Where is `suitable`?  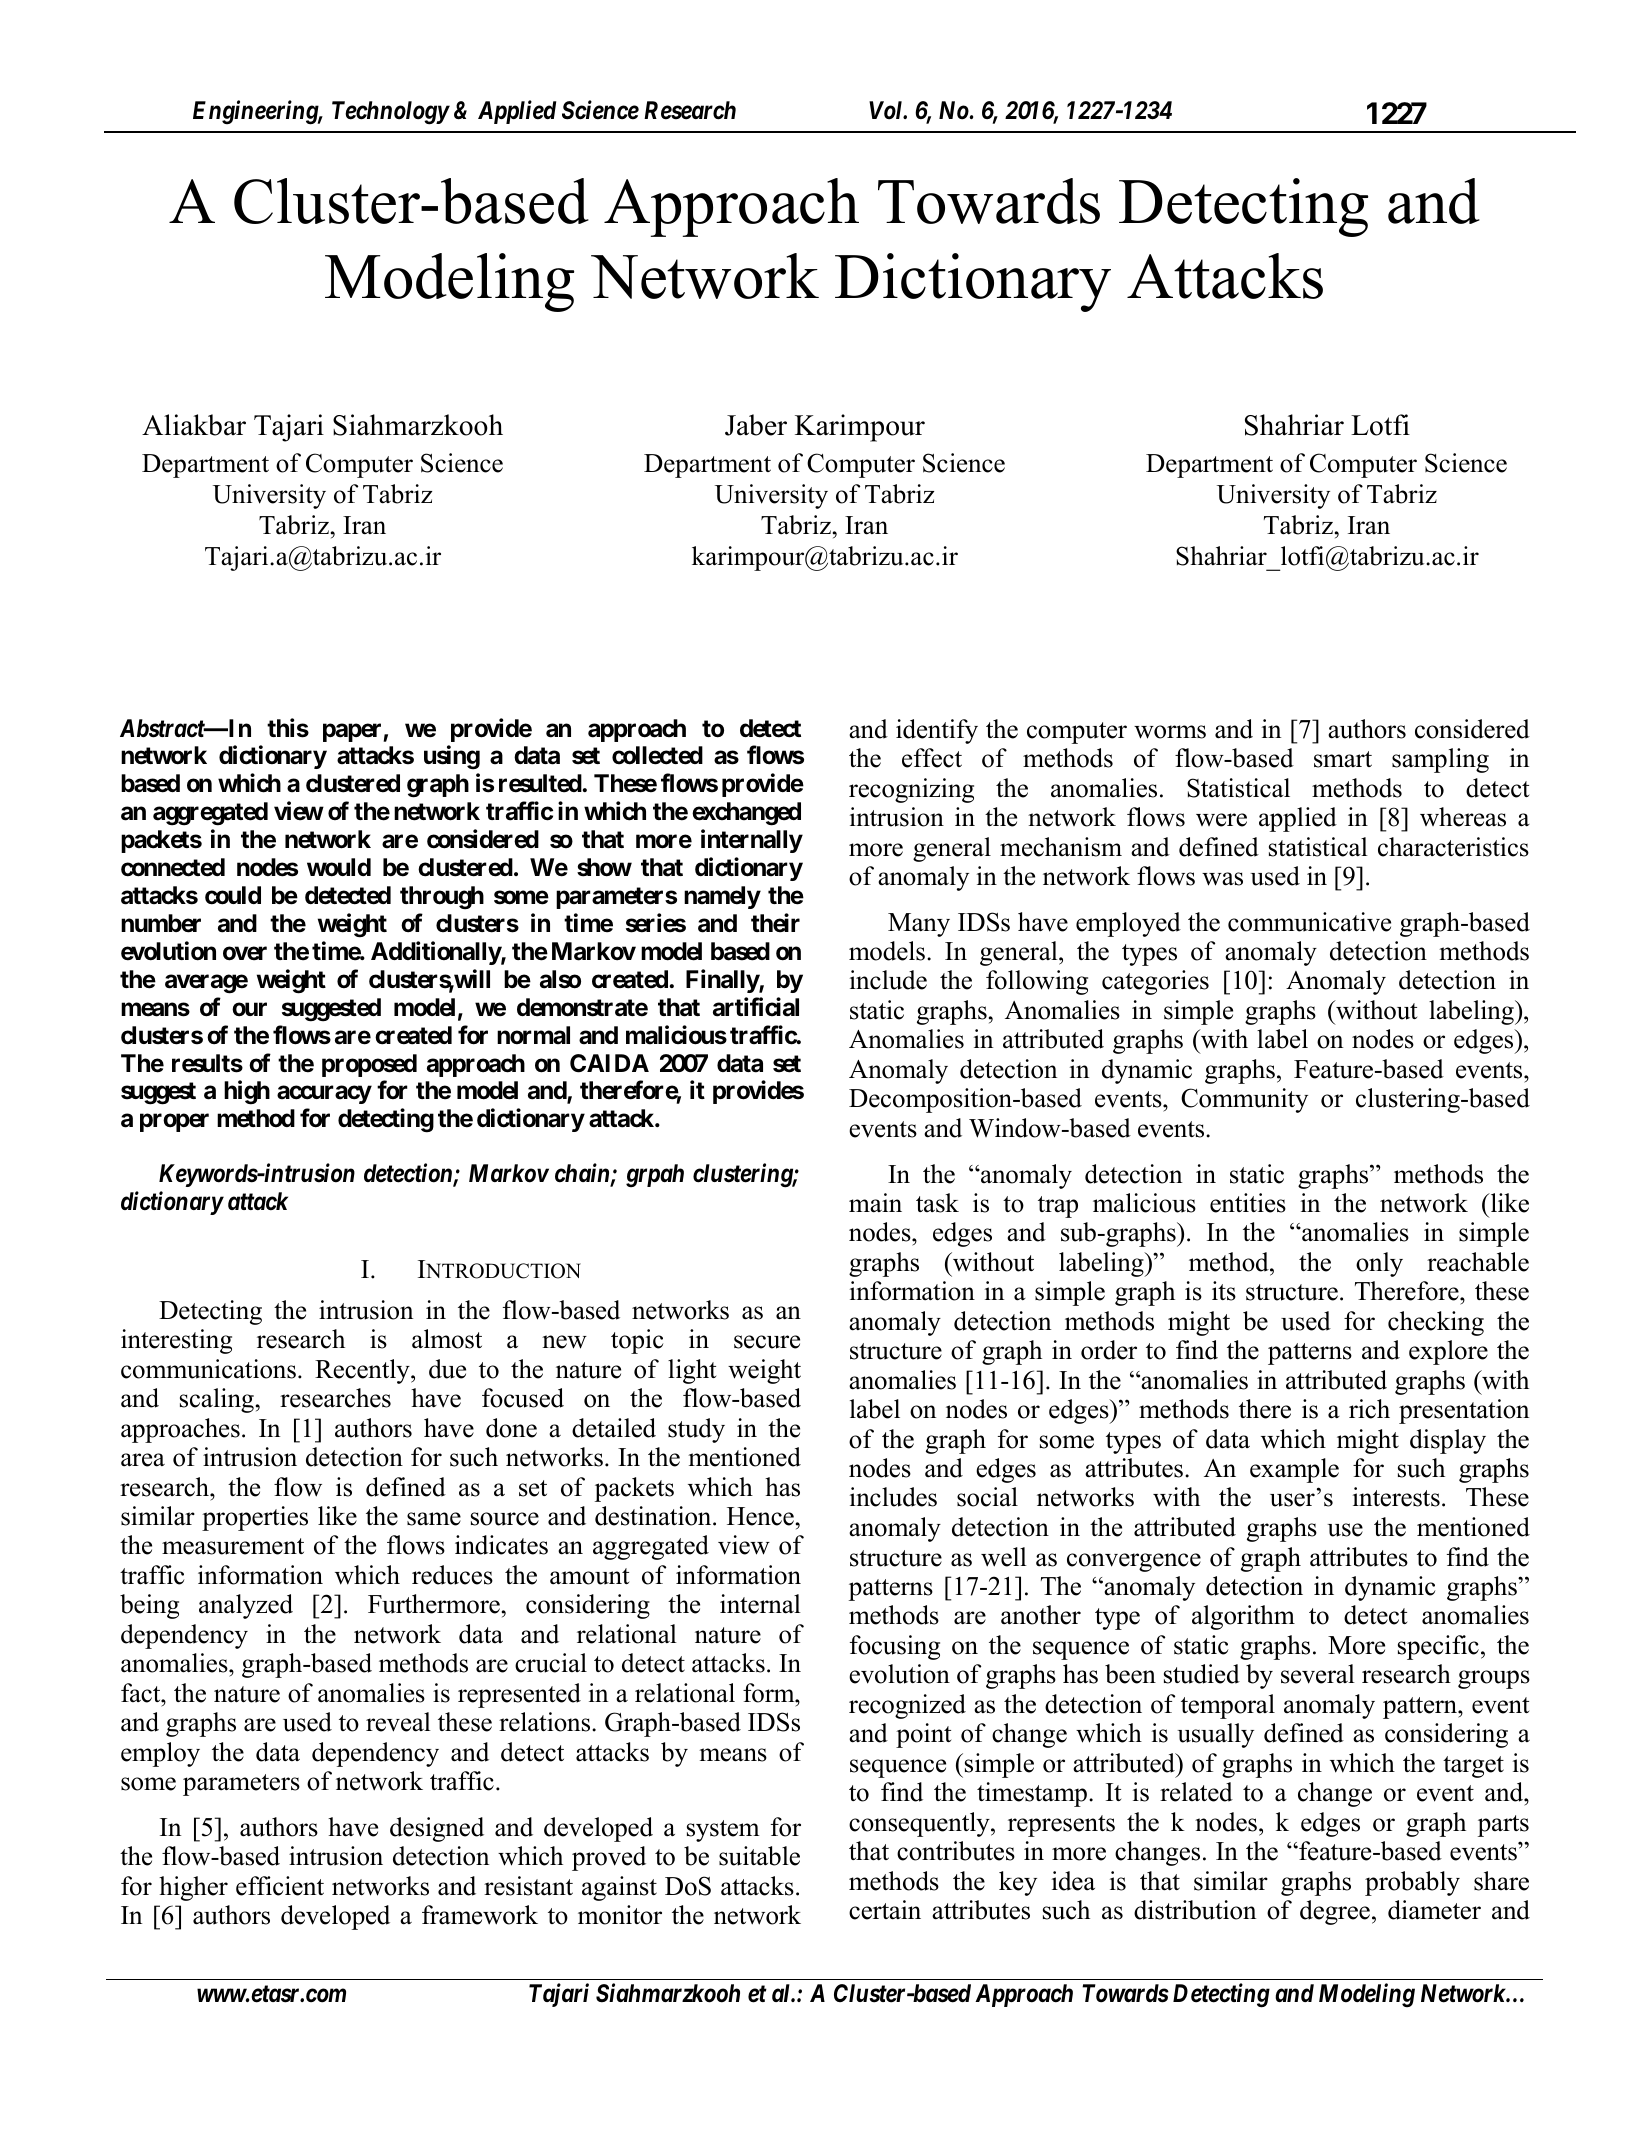
suitable is located at coordinates (759, 1856).
